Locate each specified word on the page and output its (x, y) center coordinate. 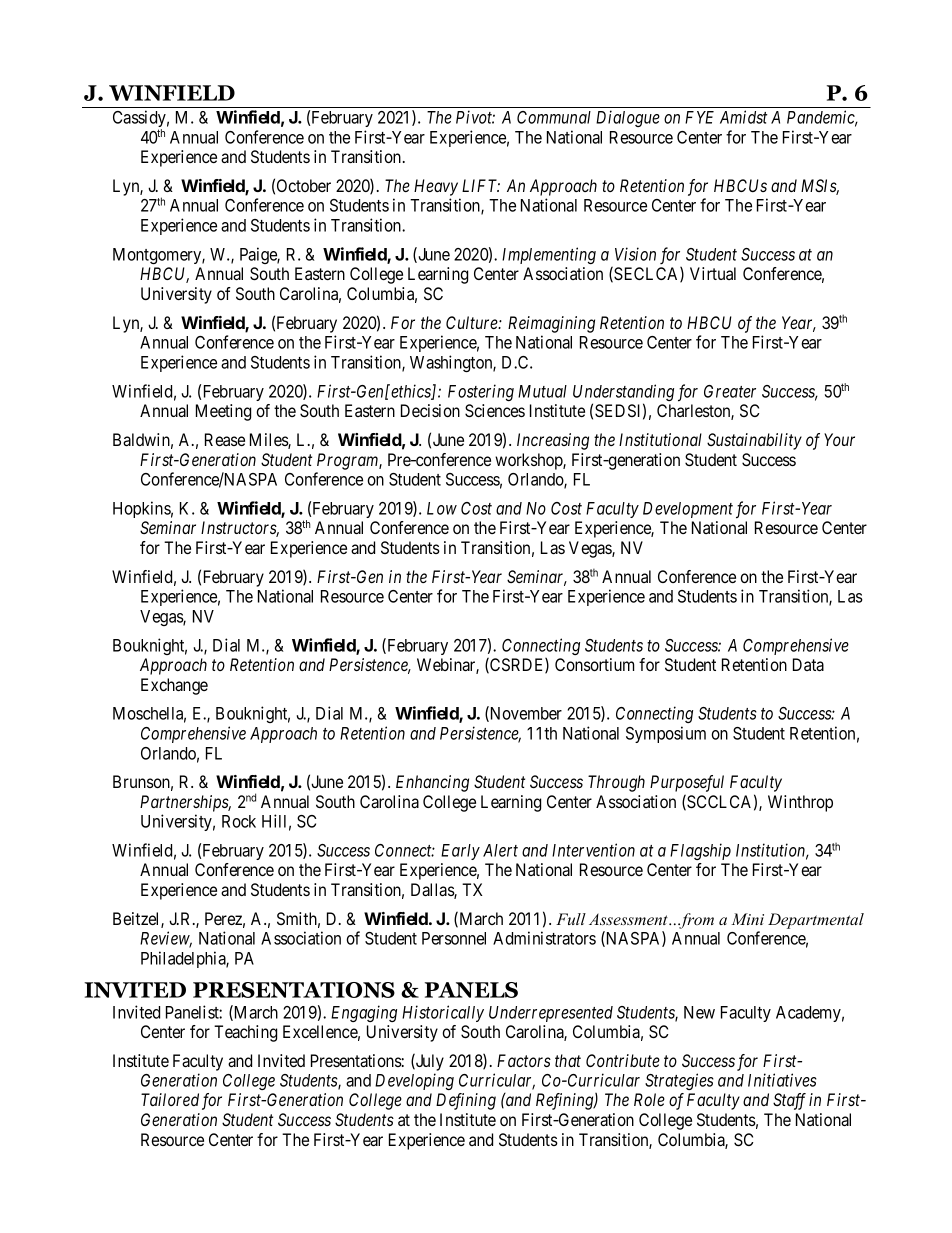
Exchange (174, 686)
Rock (239, 821)
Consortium (594, 664)
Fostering (481, 392)
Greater (730, 391)
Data (808, 664)
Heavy (436, 187)
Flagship (700, 851)
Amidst (744, 117)
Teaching (245, 1033)
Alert (500, 850)
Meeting (223, 412)
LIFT (481, 185)
